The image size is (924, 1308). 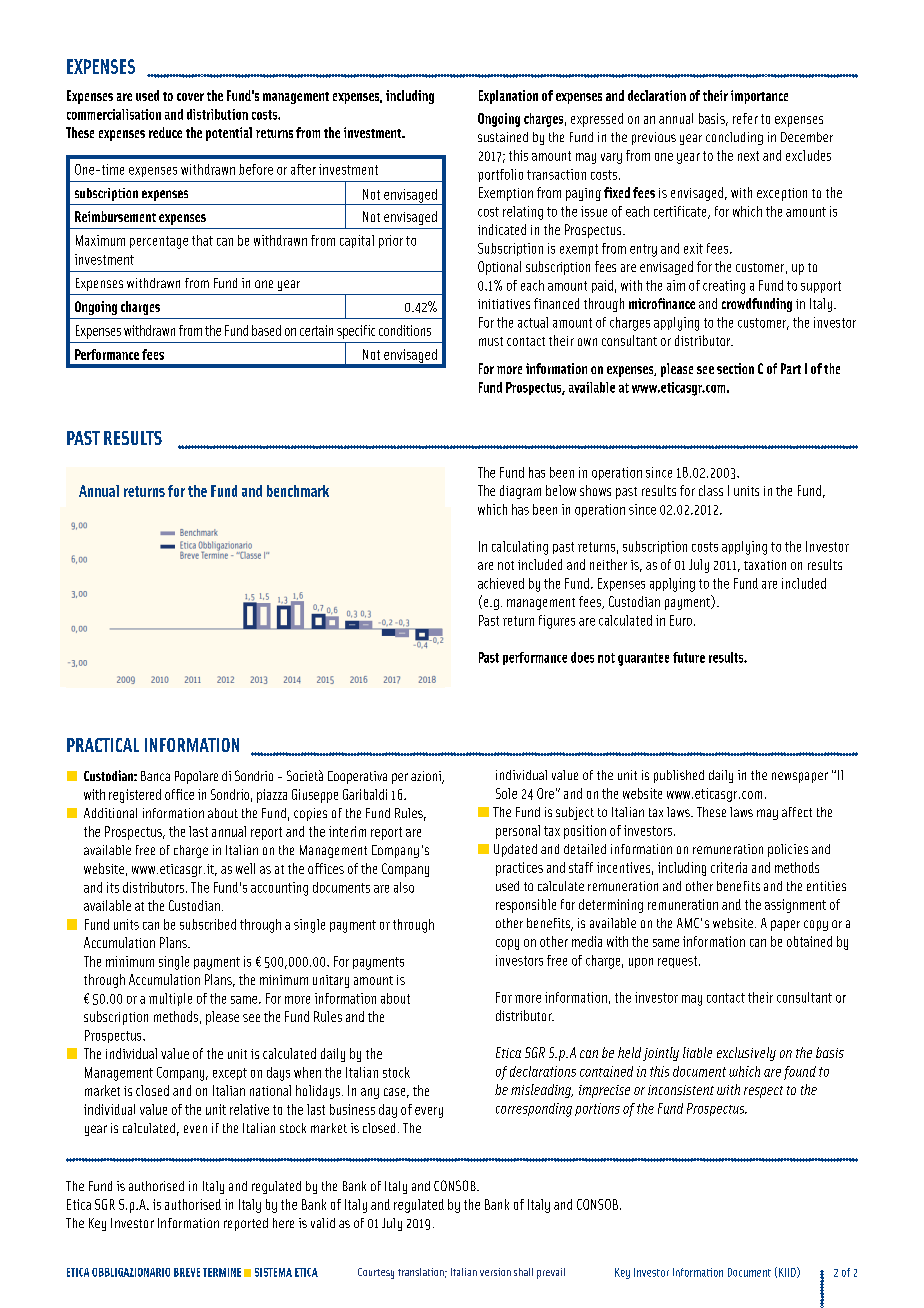 I want to click on SISTEMA, so click(x=273, y=1272).
